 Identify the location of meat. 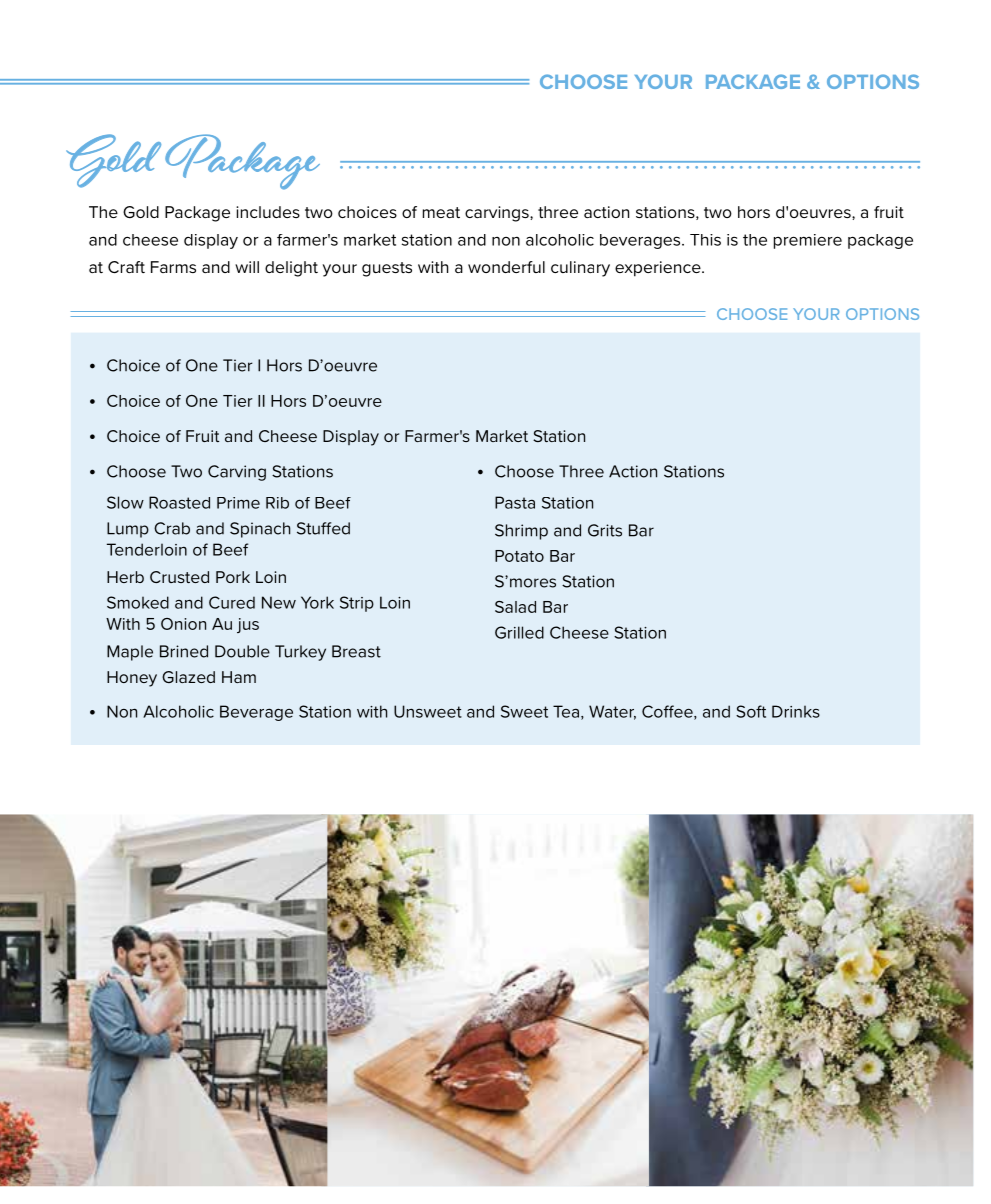
(441, 212).
